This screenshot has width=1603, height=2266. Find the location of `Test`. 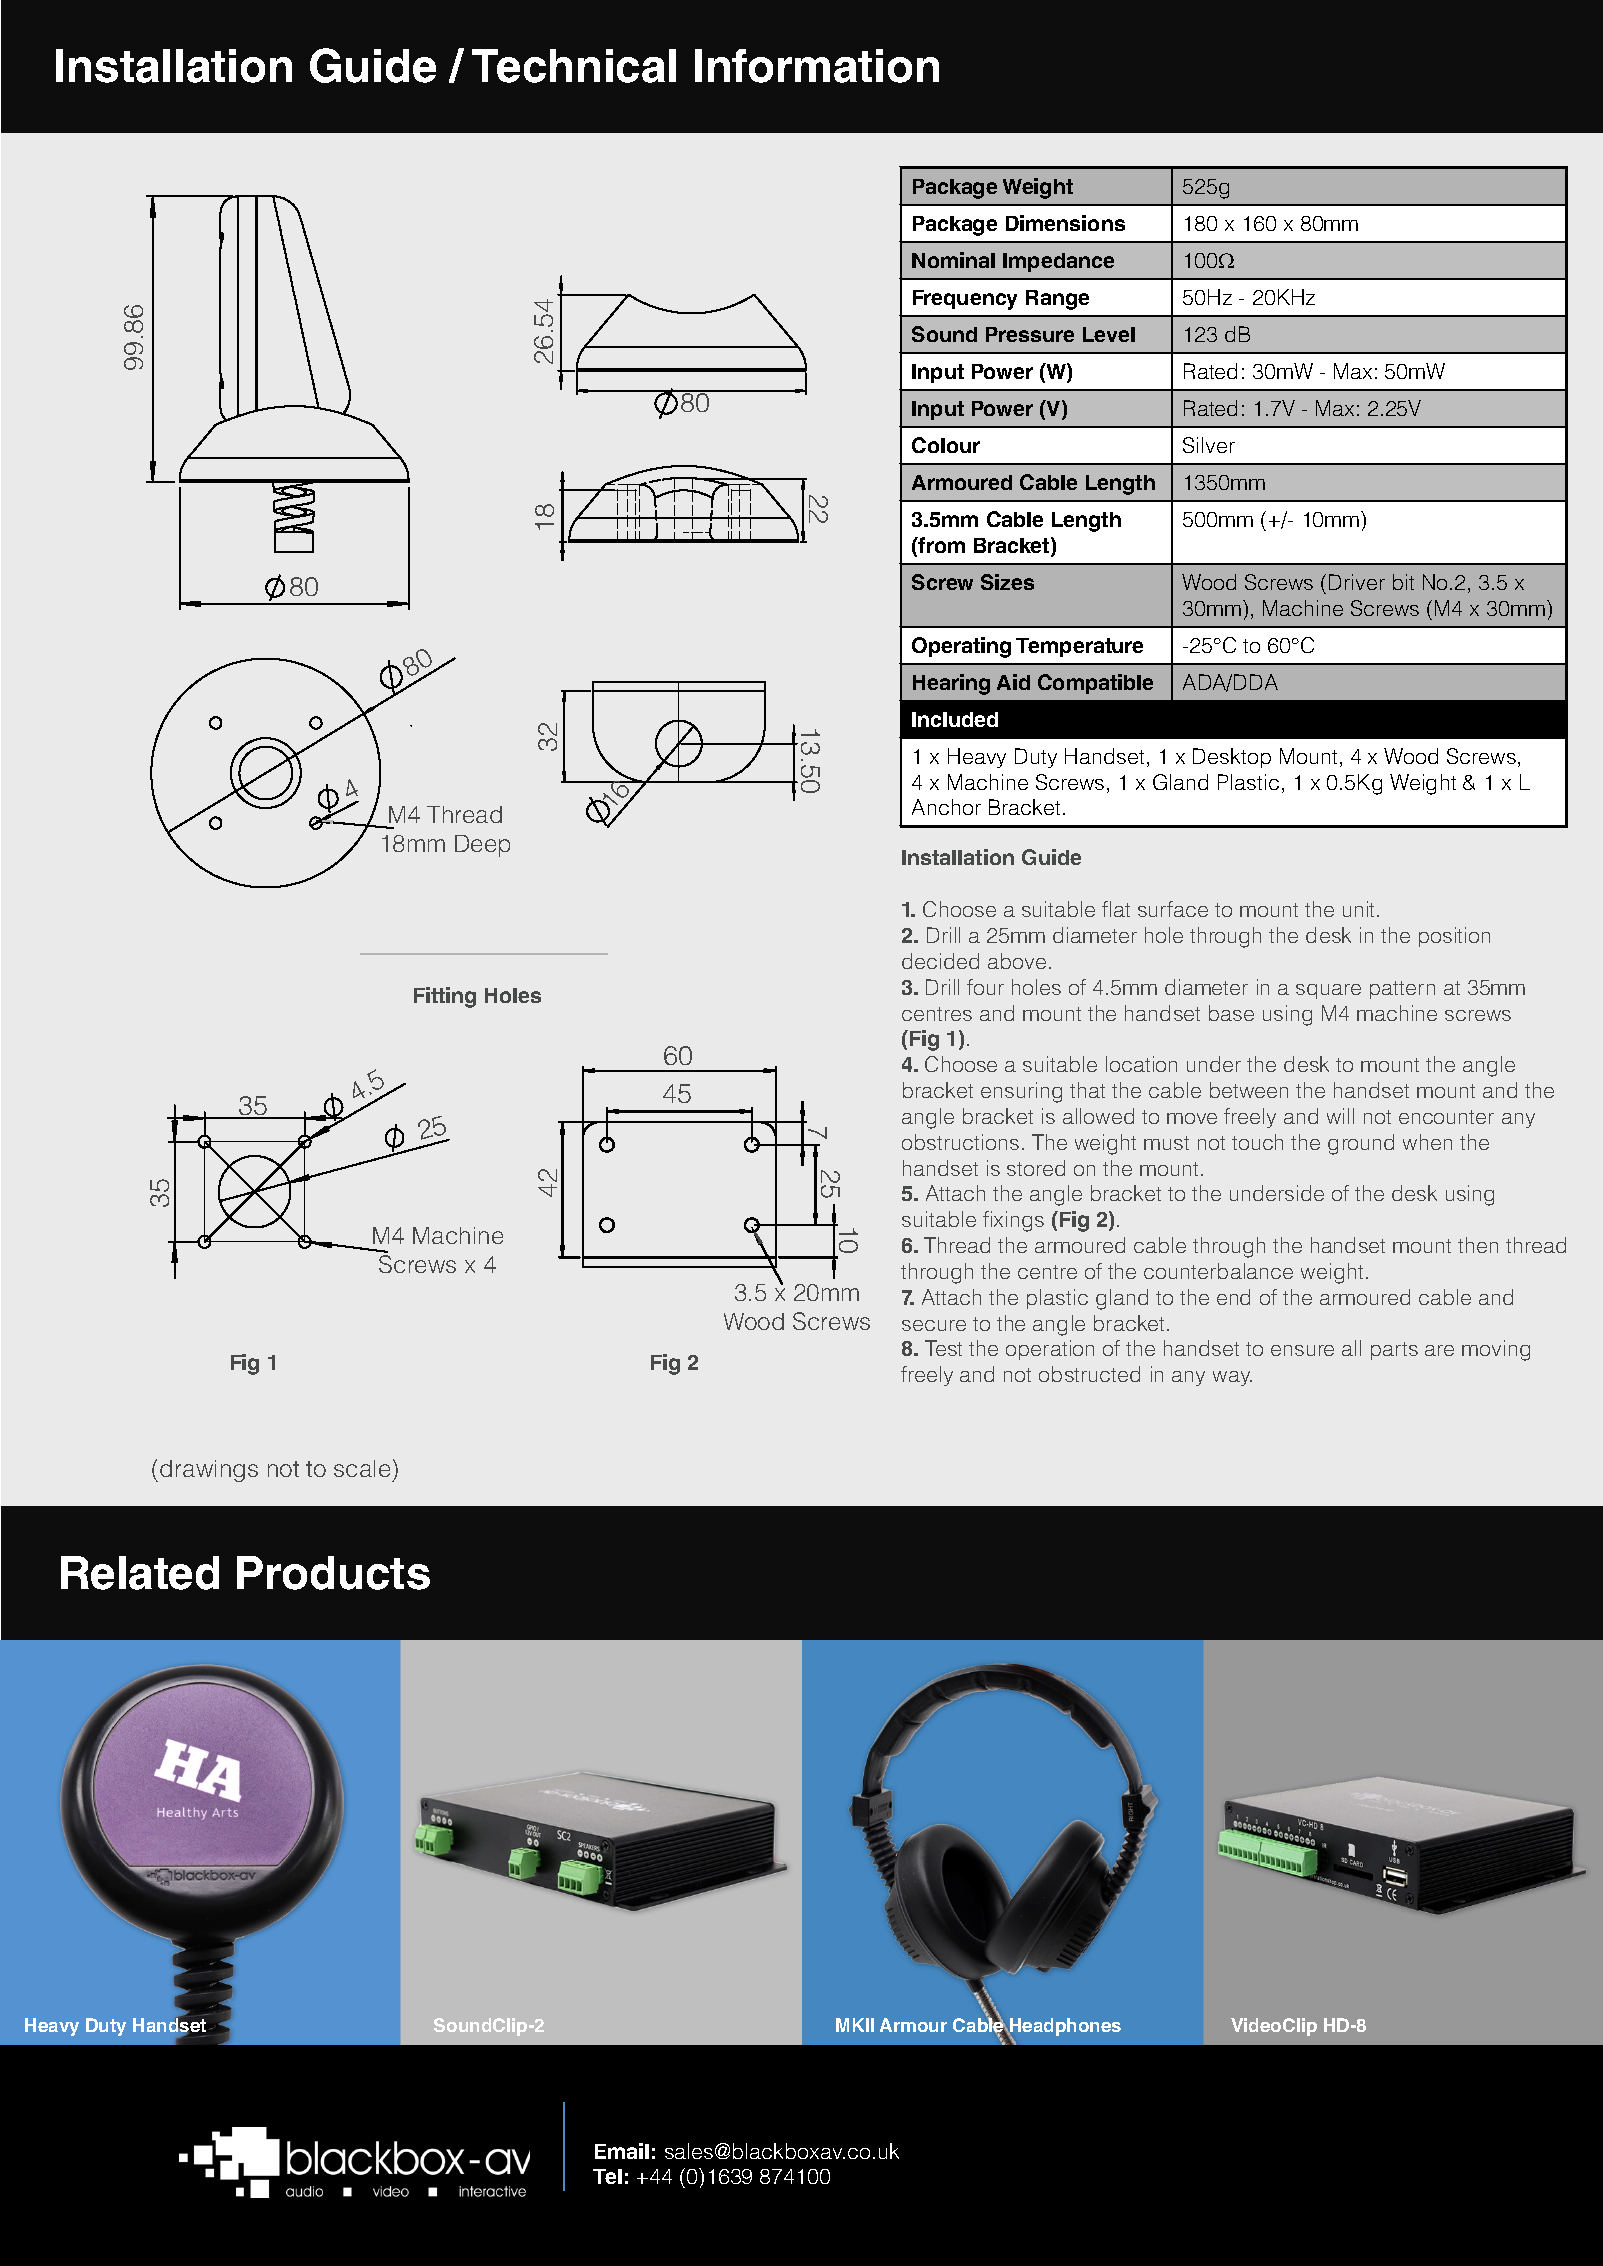

Test is located at coordinates (943, 1348).
